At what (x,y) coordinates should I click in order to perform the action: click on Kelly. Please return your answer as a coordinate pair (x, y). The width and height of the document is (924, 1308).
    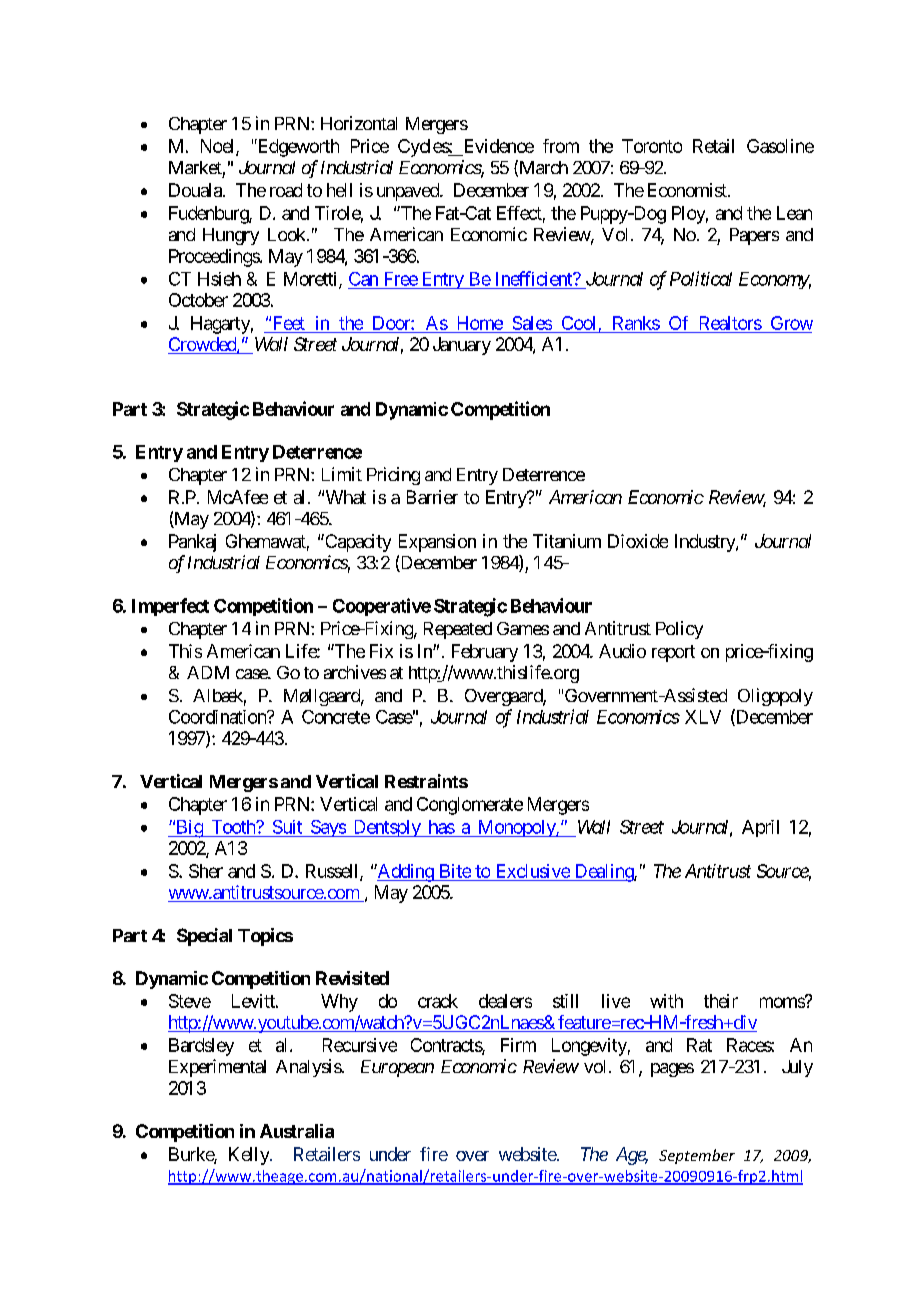
    Looking at the image, I should click on (250, 1156).
